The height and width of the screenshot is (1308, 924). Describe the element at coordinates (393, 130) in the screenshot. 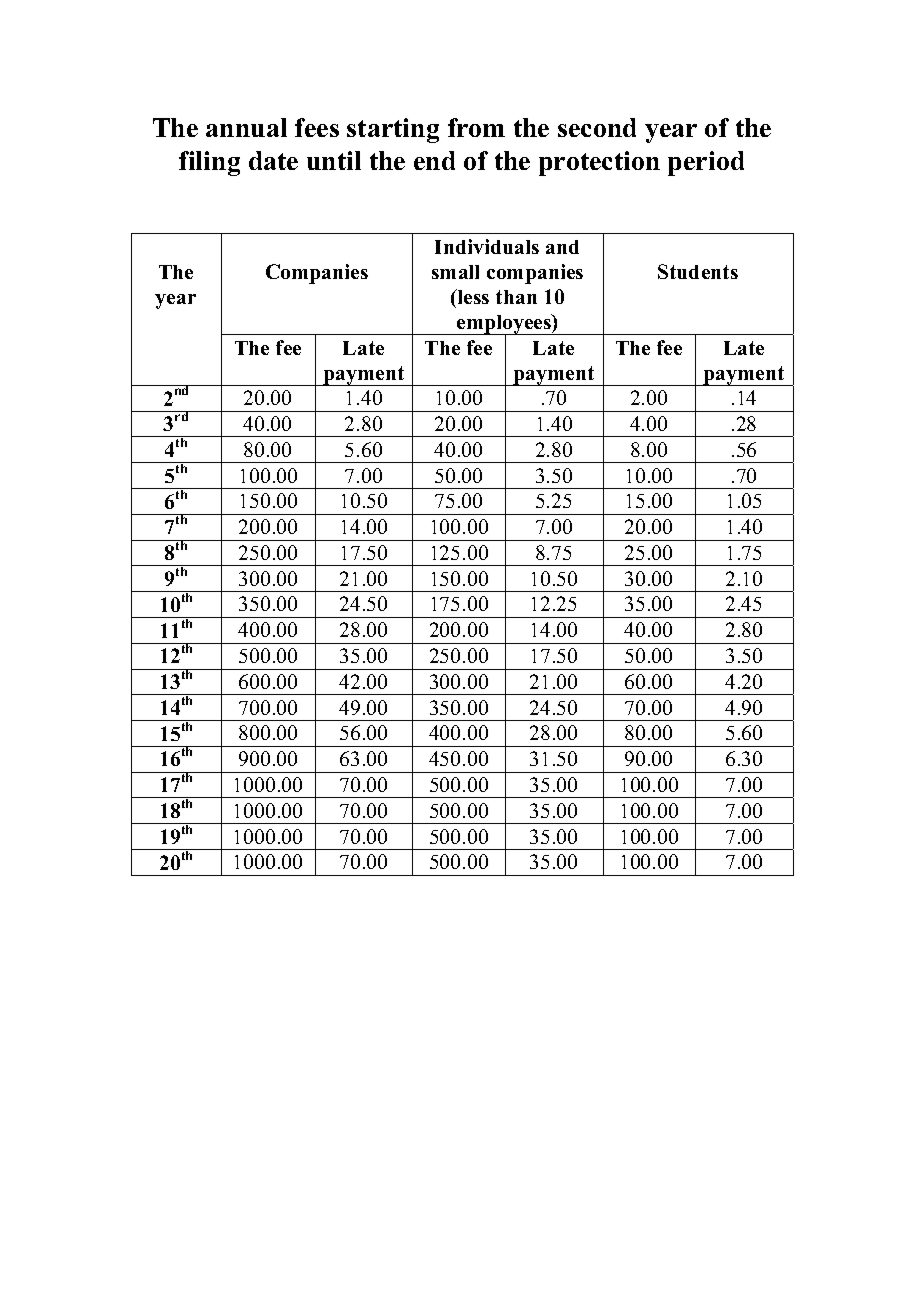

I see `starting` at that location.
